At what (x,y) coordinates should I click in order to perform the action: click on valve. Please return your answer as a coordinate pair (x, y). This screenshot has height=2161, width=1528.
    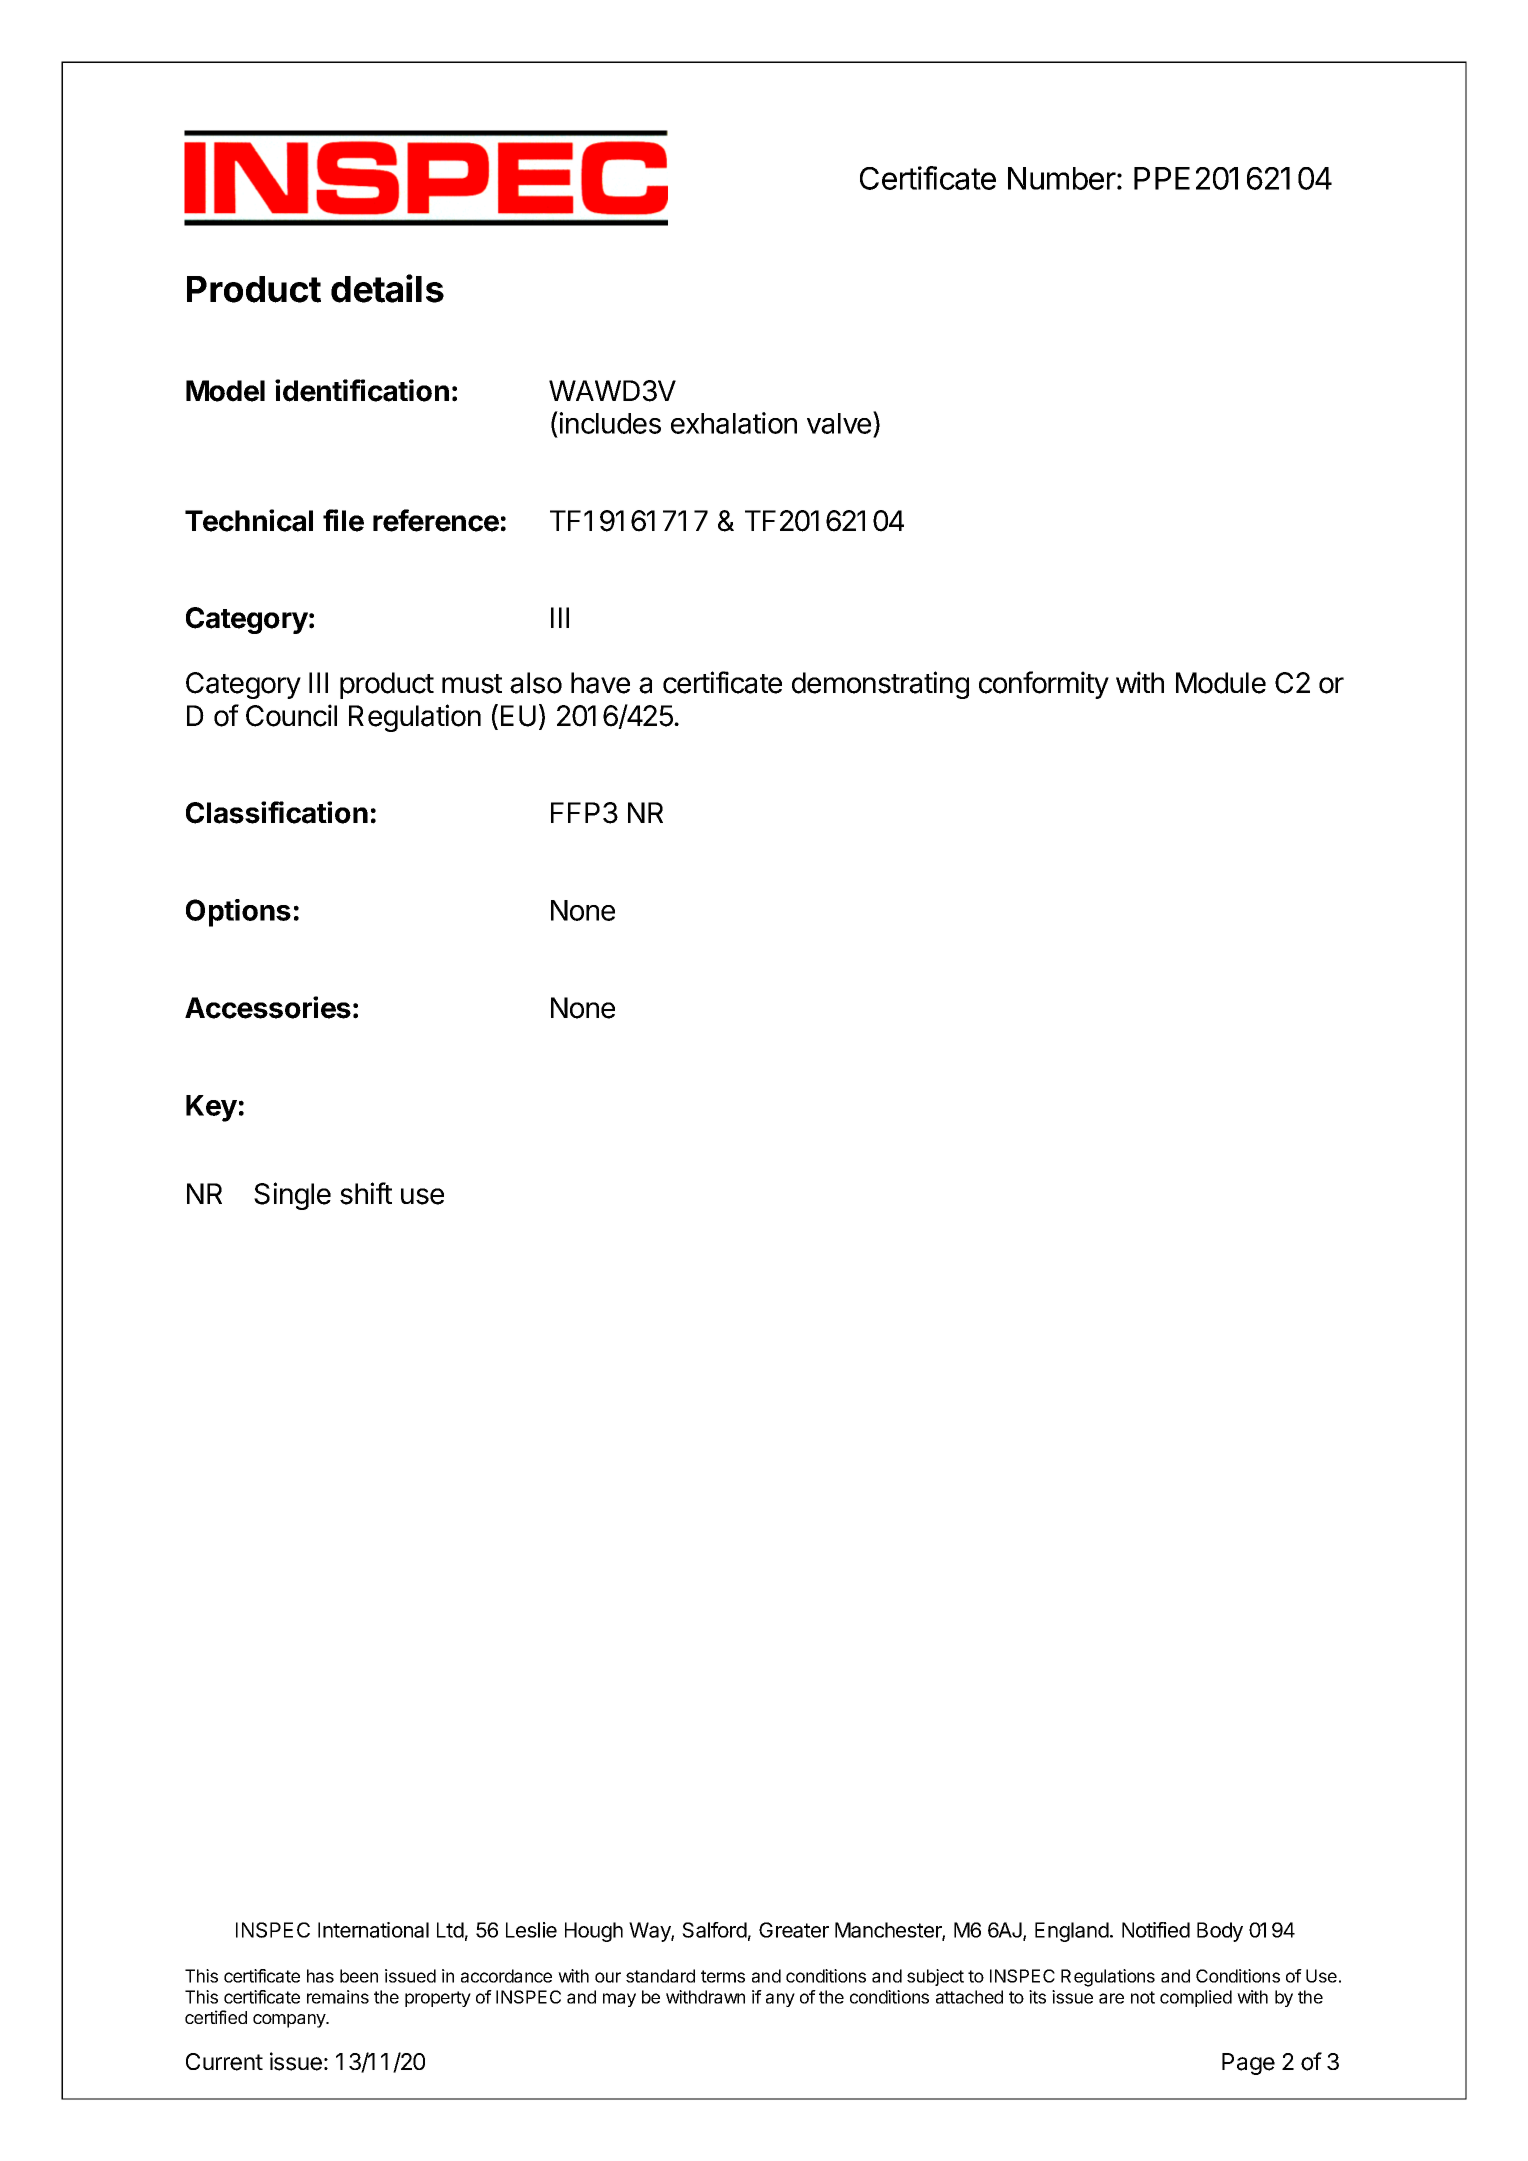
    Looking at the image, I should click on (839, 423).
